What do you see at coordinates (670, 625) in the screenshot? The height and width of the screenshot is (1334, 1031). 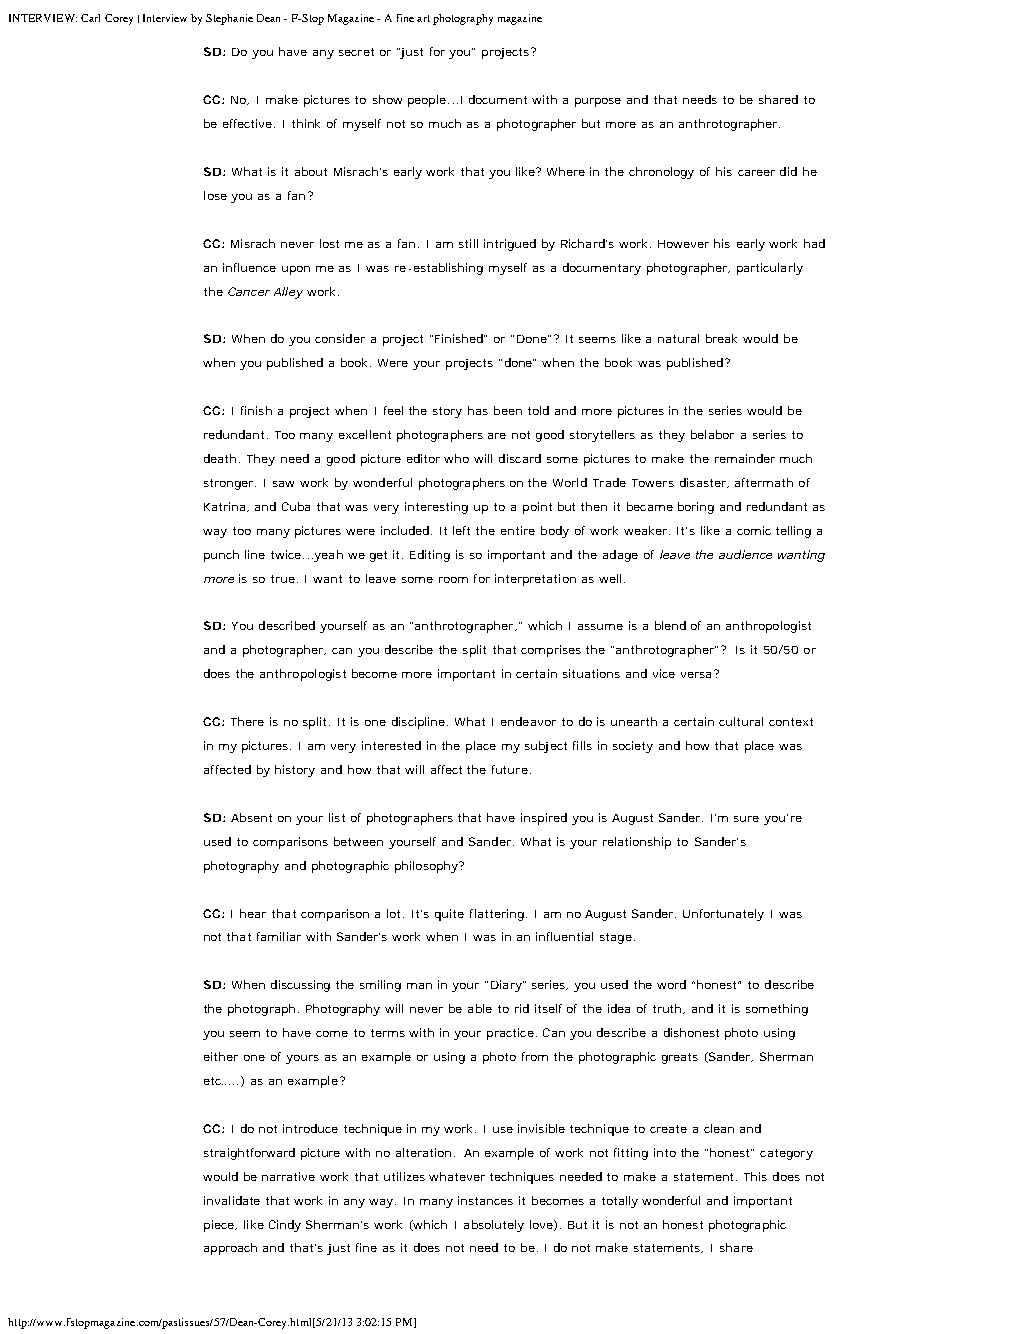 I see `blend` at bounding box center [670, 625].
